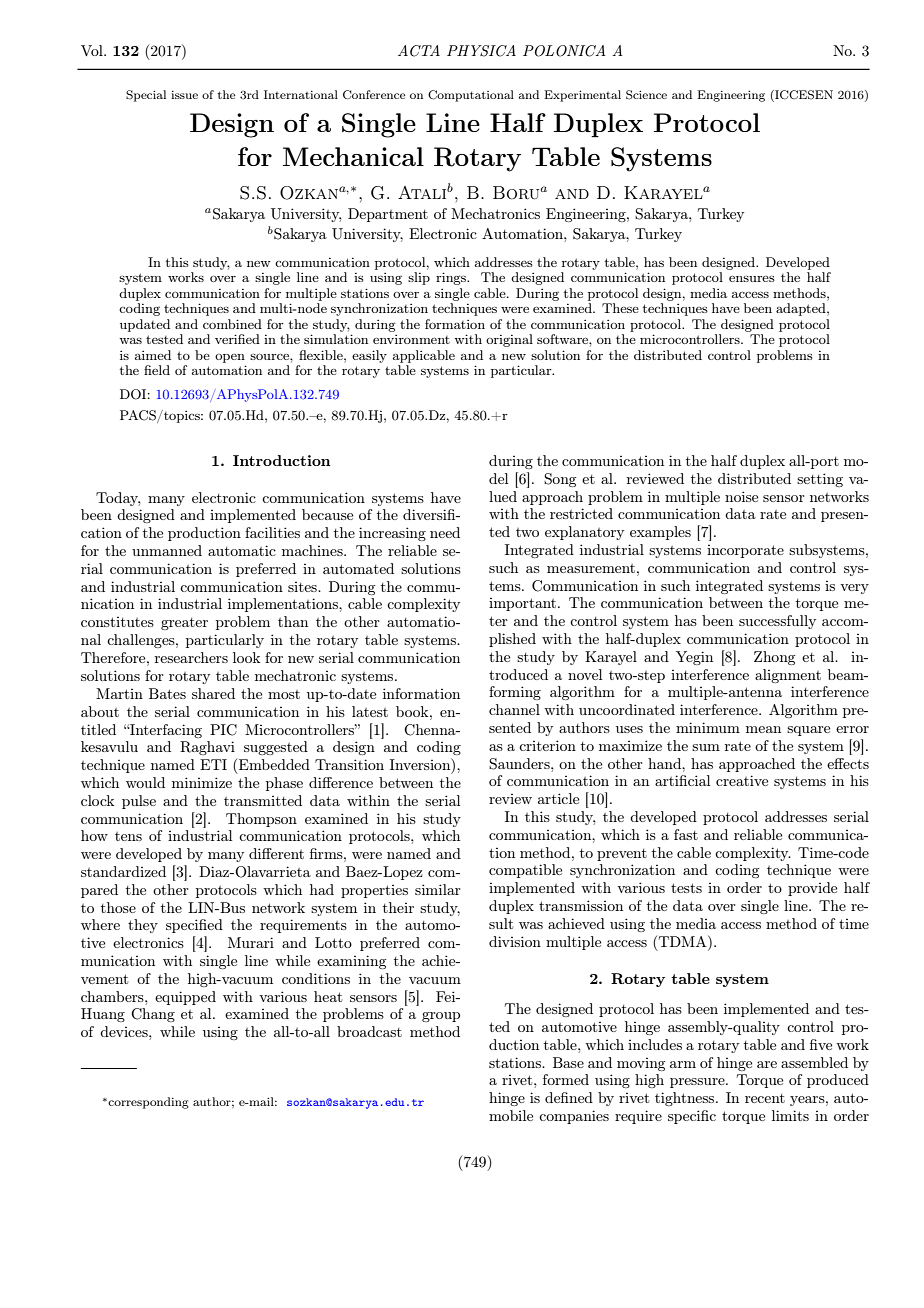  Describe the element at coordinates (788, 676) in the document. I see `alignment` at that location.
